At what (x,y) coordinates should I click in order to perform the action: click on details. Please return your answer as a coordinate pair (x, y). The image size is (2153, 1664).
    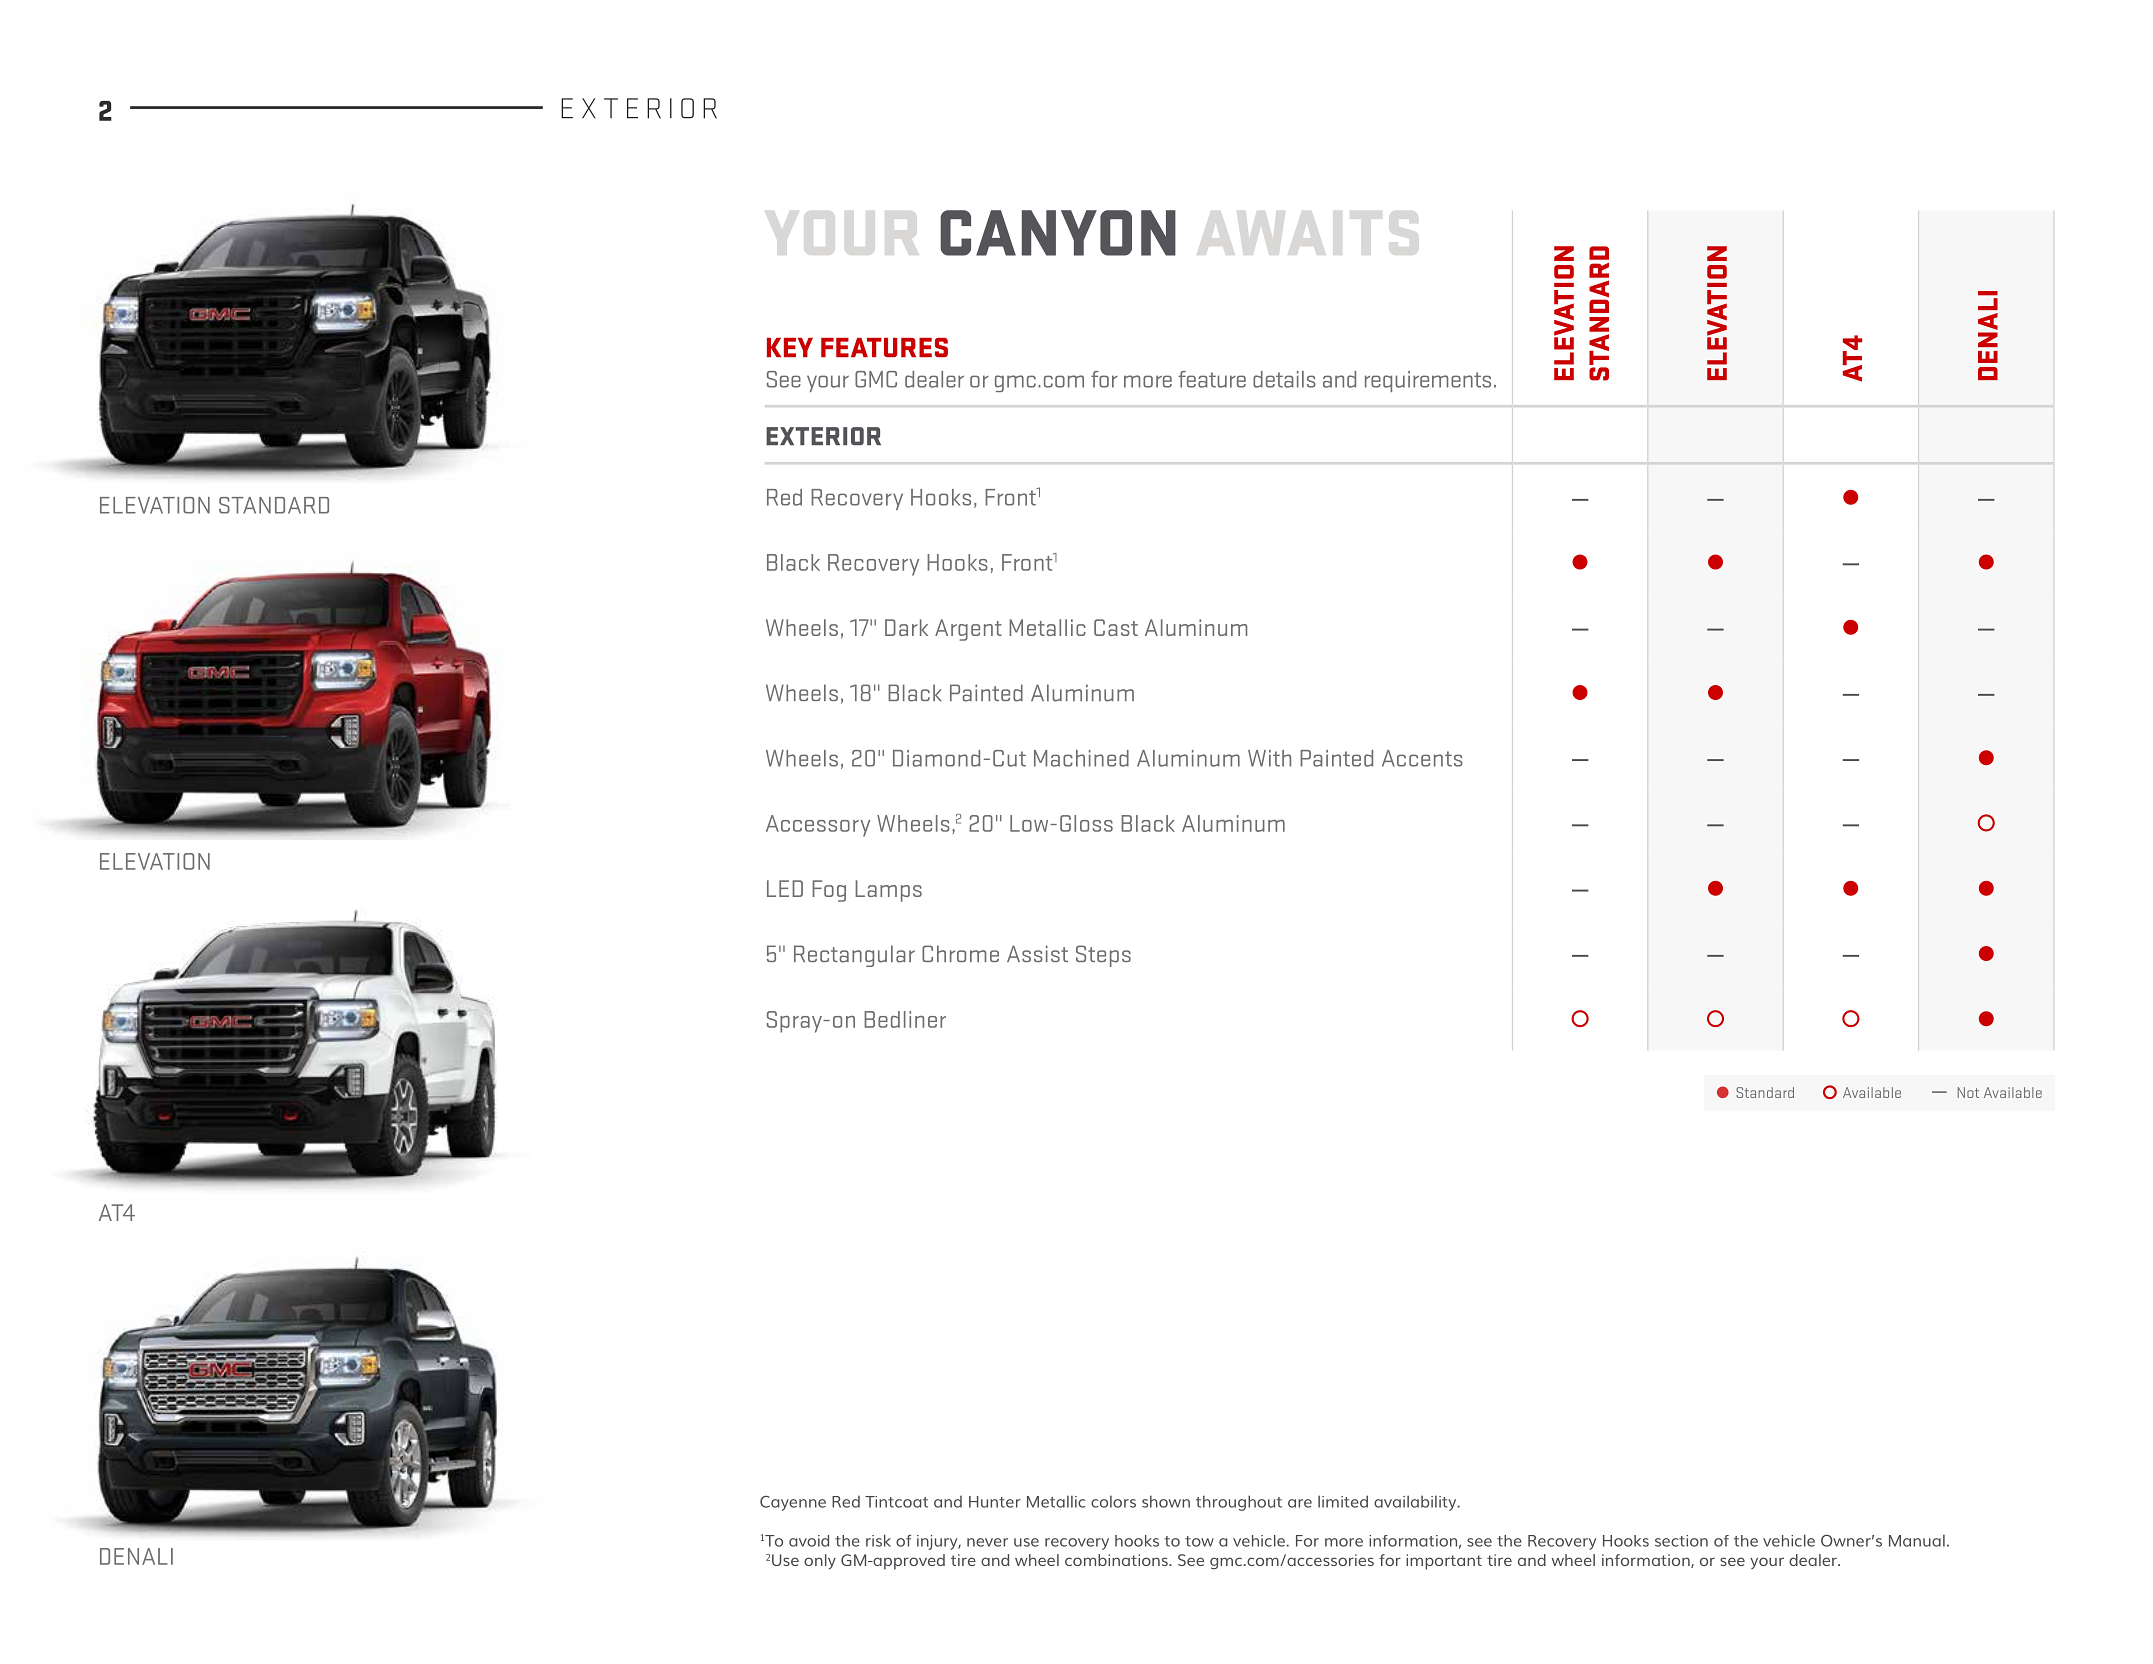
    Looking at the image, I should click on (1284, 379).
